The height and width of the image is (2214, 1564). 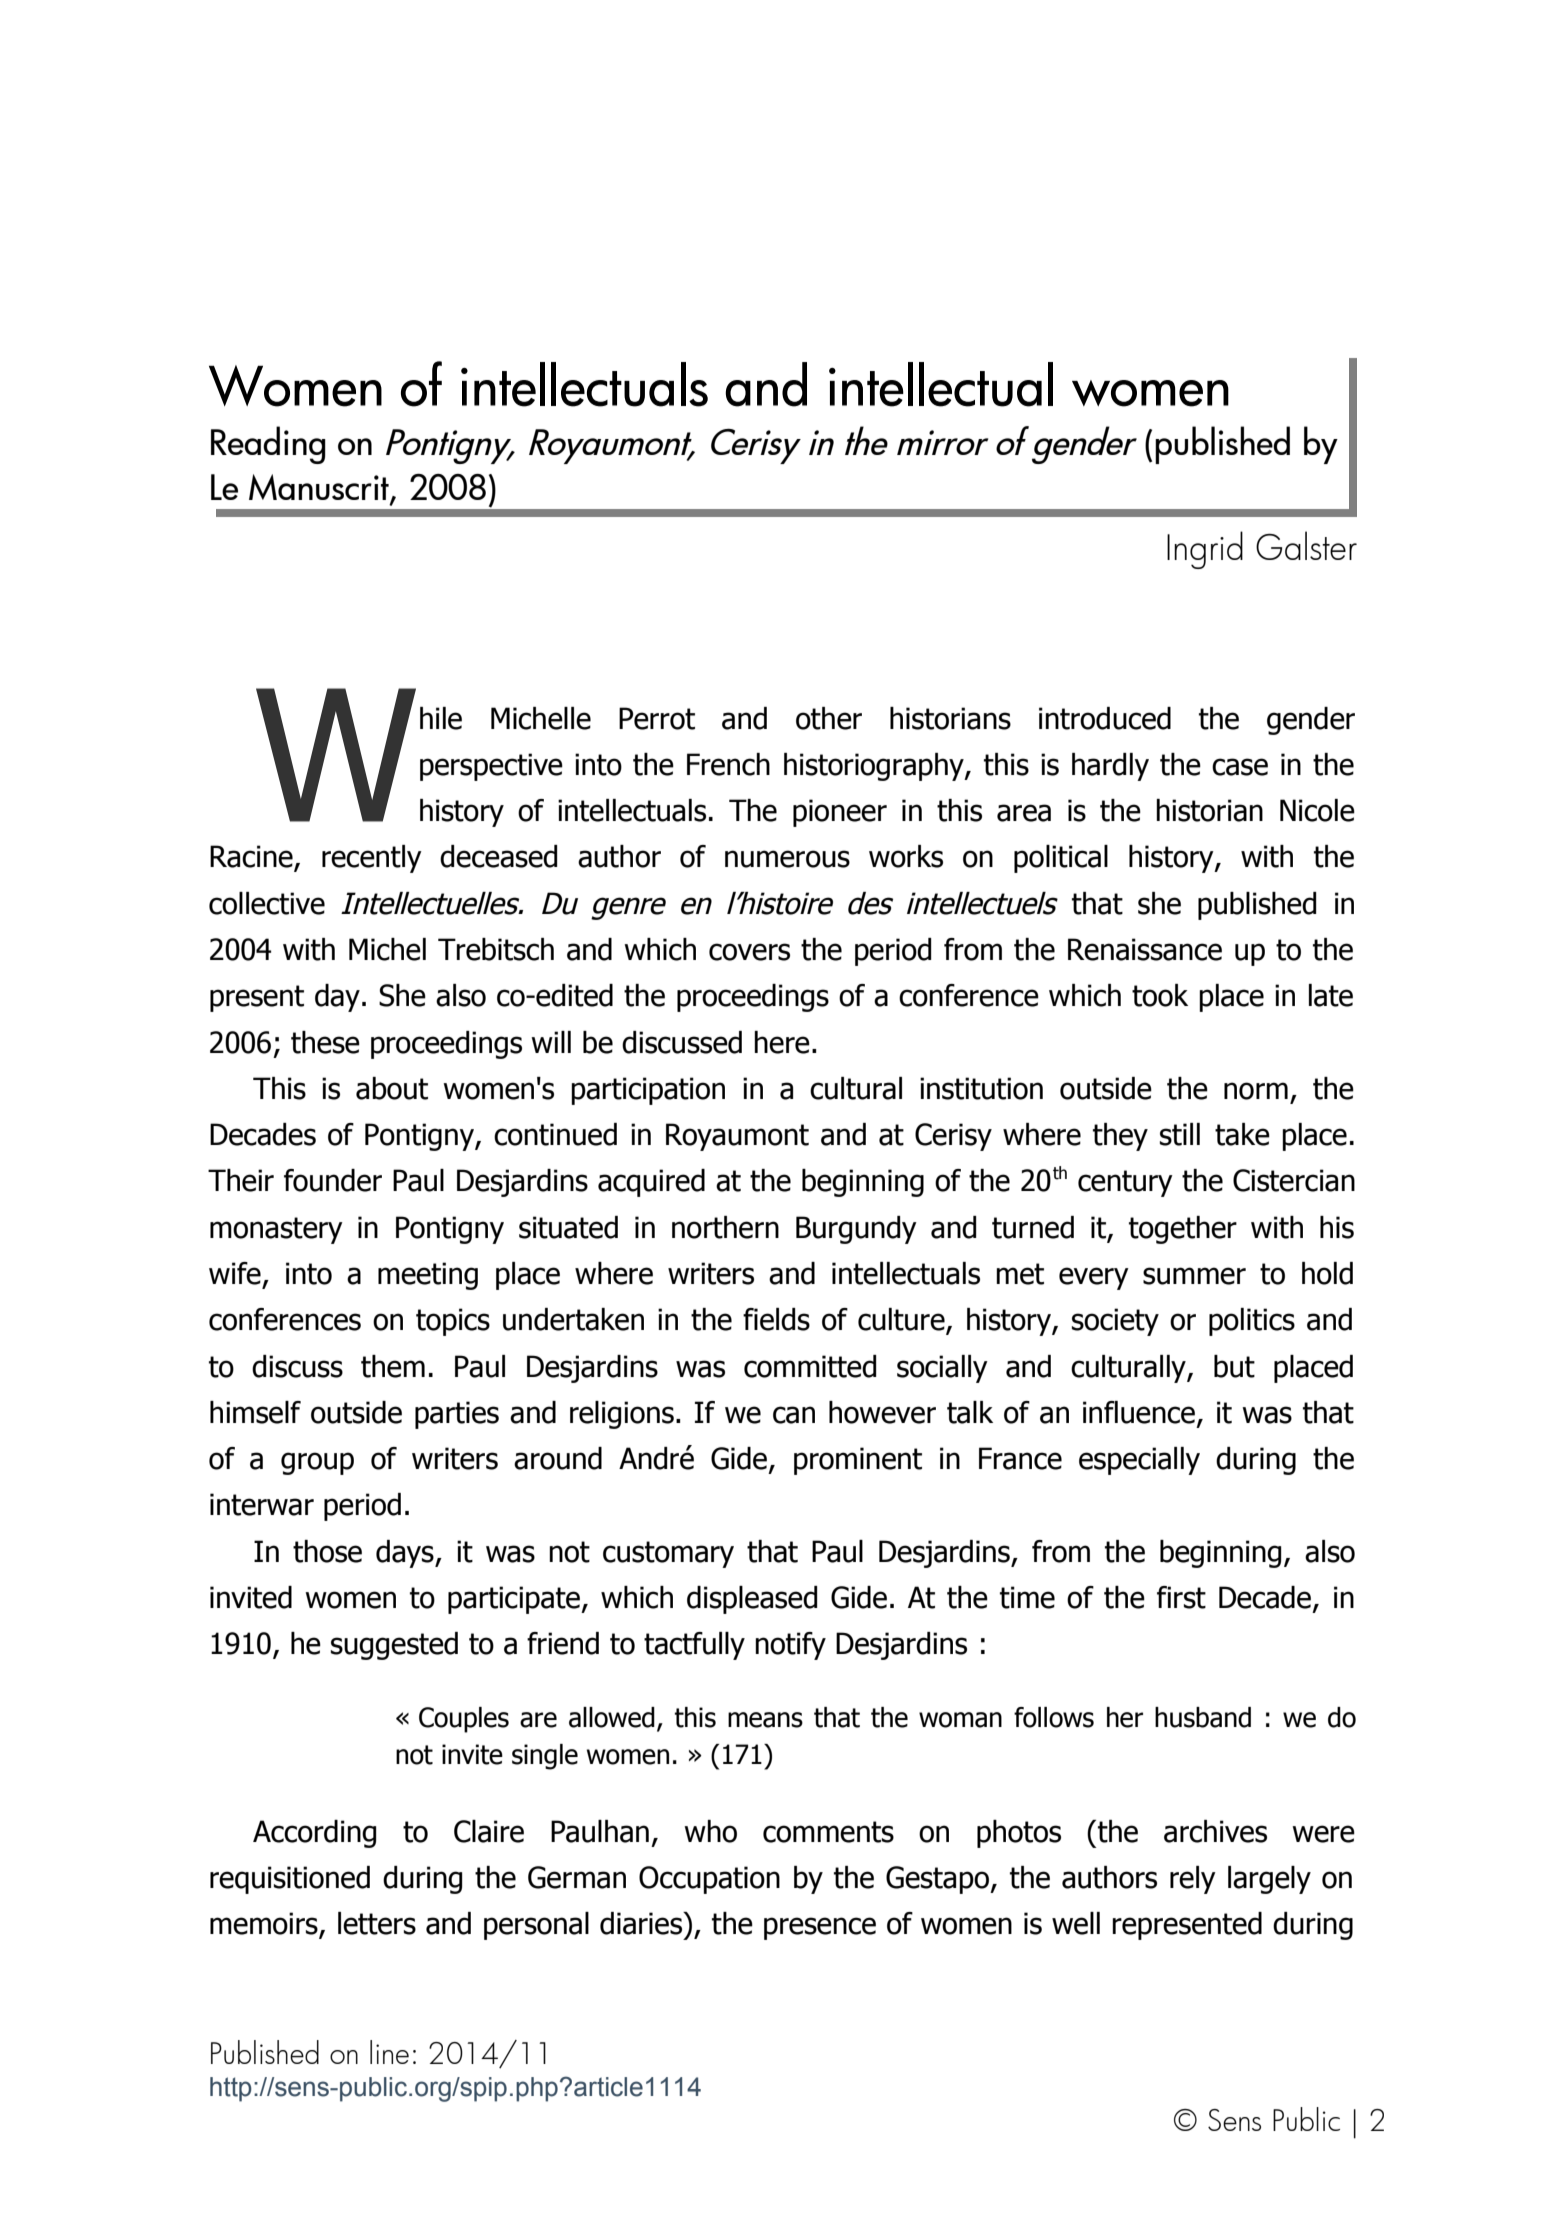 I want to click on covers, so click(x=749, y=952).
